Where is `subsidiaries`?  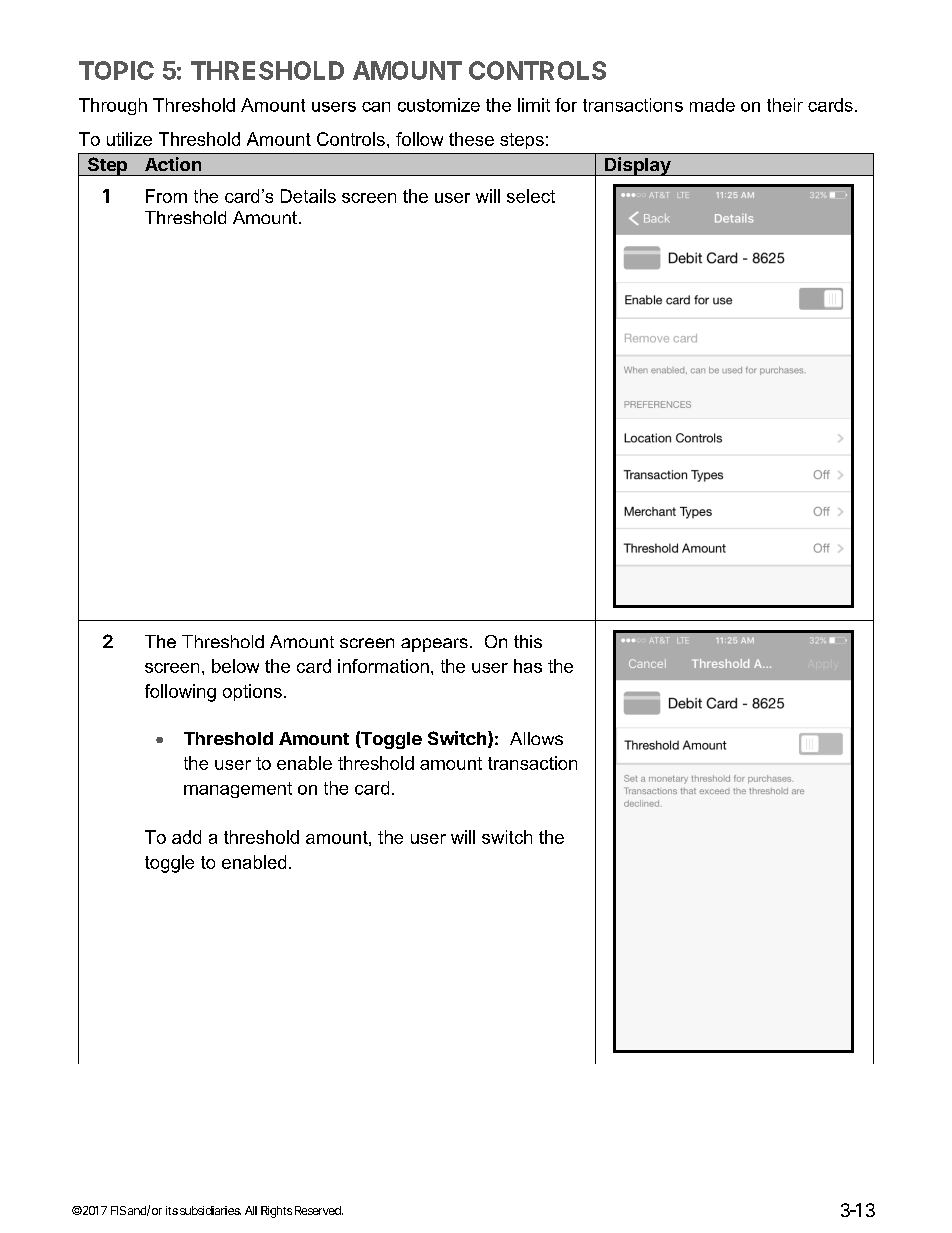
subsidiaries is located at coordinates (210, 1210).
